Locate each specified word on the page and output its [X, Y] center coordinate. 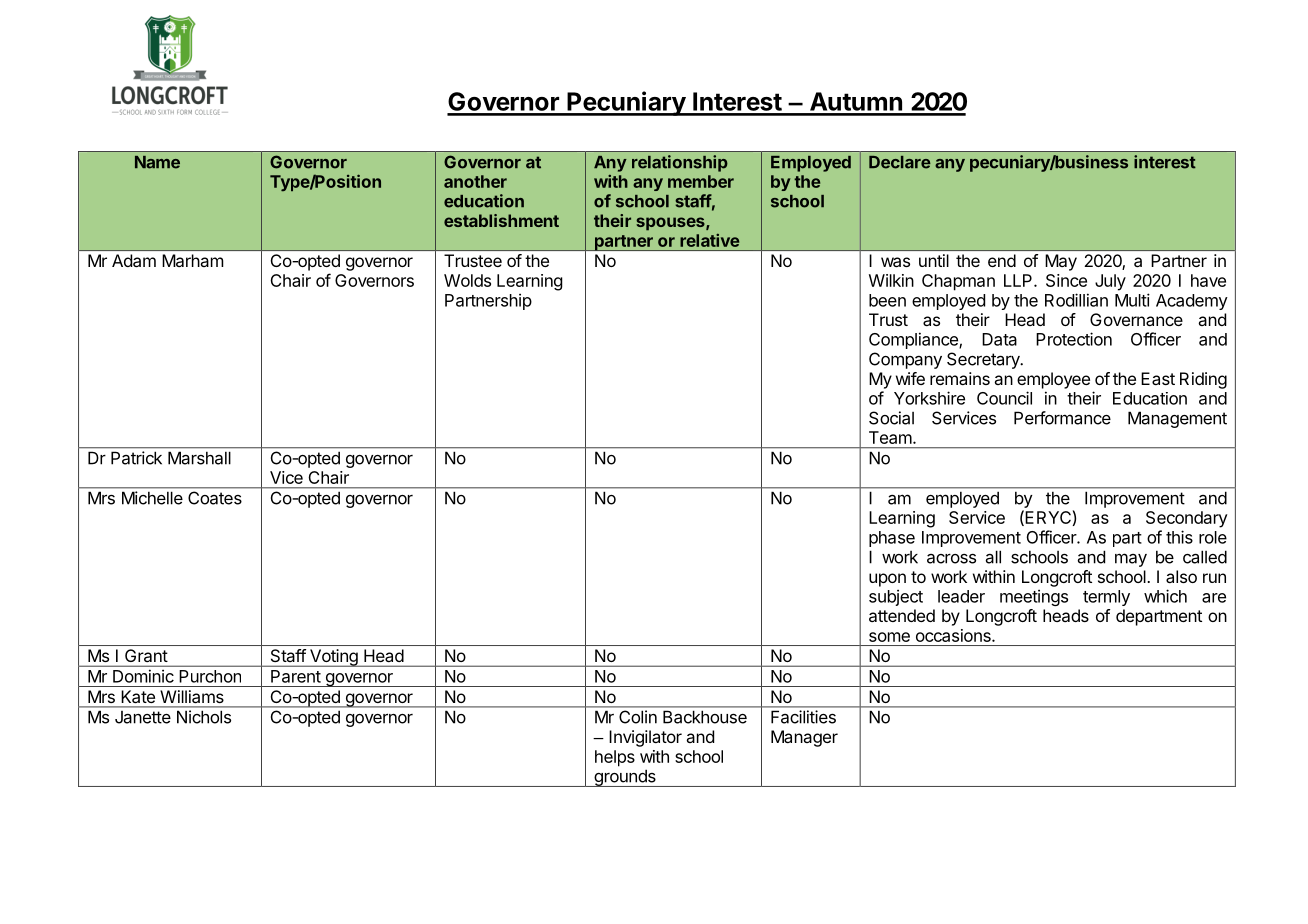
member [701, 181]
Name [157, 162]
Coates [215, 498]
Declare [900, 162]
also [1181, 576]
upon [887, 580]
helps [615, 758]
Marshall [199, 458]
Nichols [204, 717]
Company [905, 360]
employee [1053, 380]
